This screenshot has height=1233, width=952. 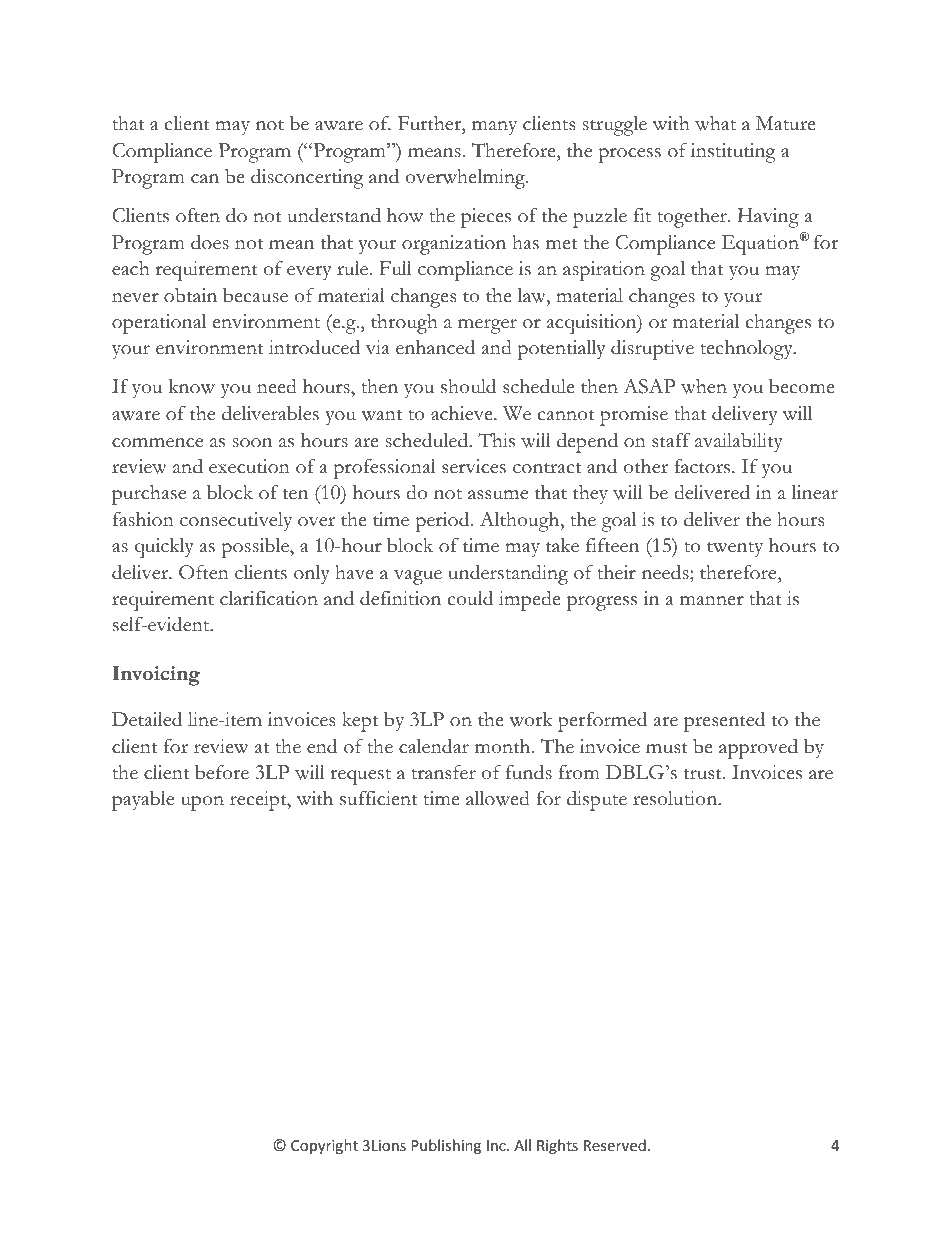 What do you see at coordinates (494, 128) in the screenshot?
I see `many` at bounding box center [494, 128].
